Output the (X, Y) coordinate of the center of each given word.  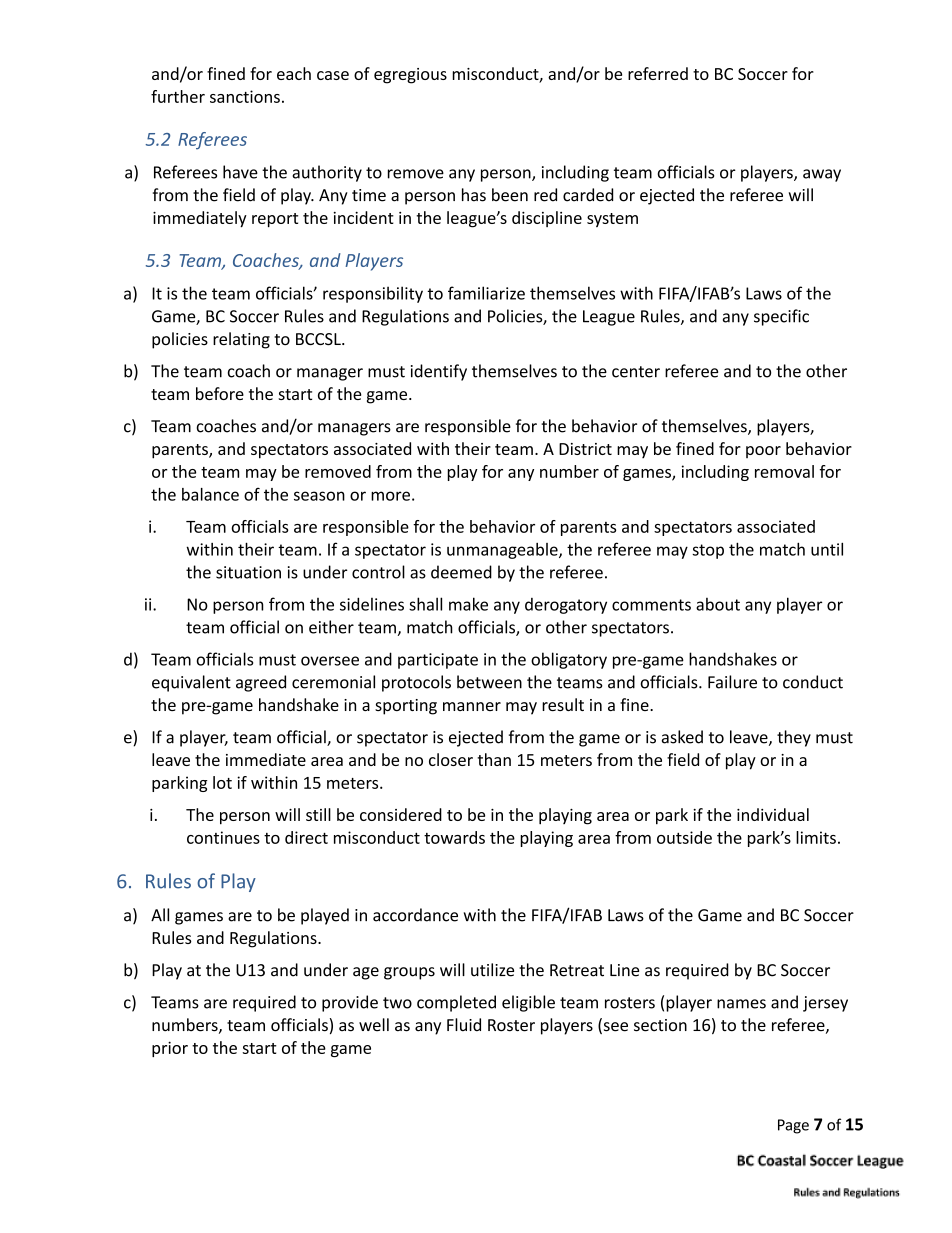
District (585, 449)
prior (170, 1049)
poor (763, 452)
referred (658, 73)
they (794, 738)
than (494, 759)
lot (222, 782)
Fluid (464, 1024)
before (220, 393)
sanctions (245, 96)
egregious (410, 76)
